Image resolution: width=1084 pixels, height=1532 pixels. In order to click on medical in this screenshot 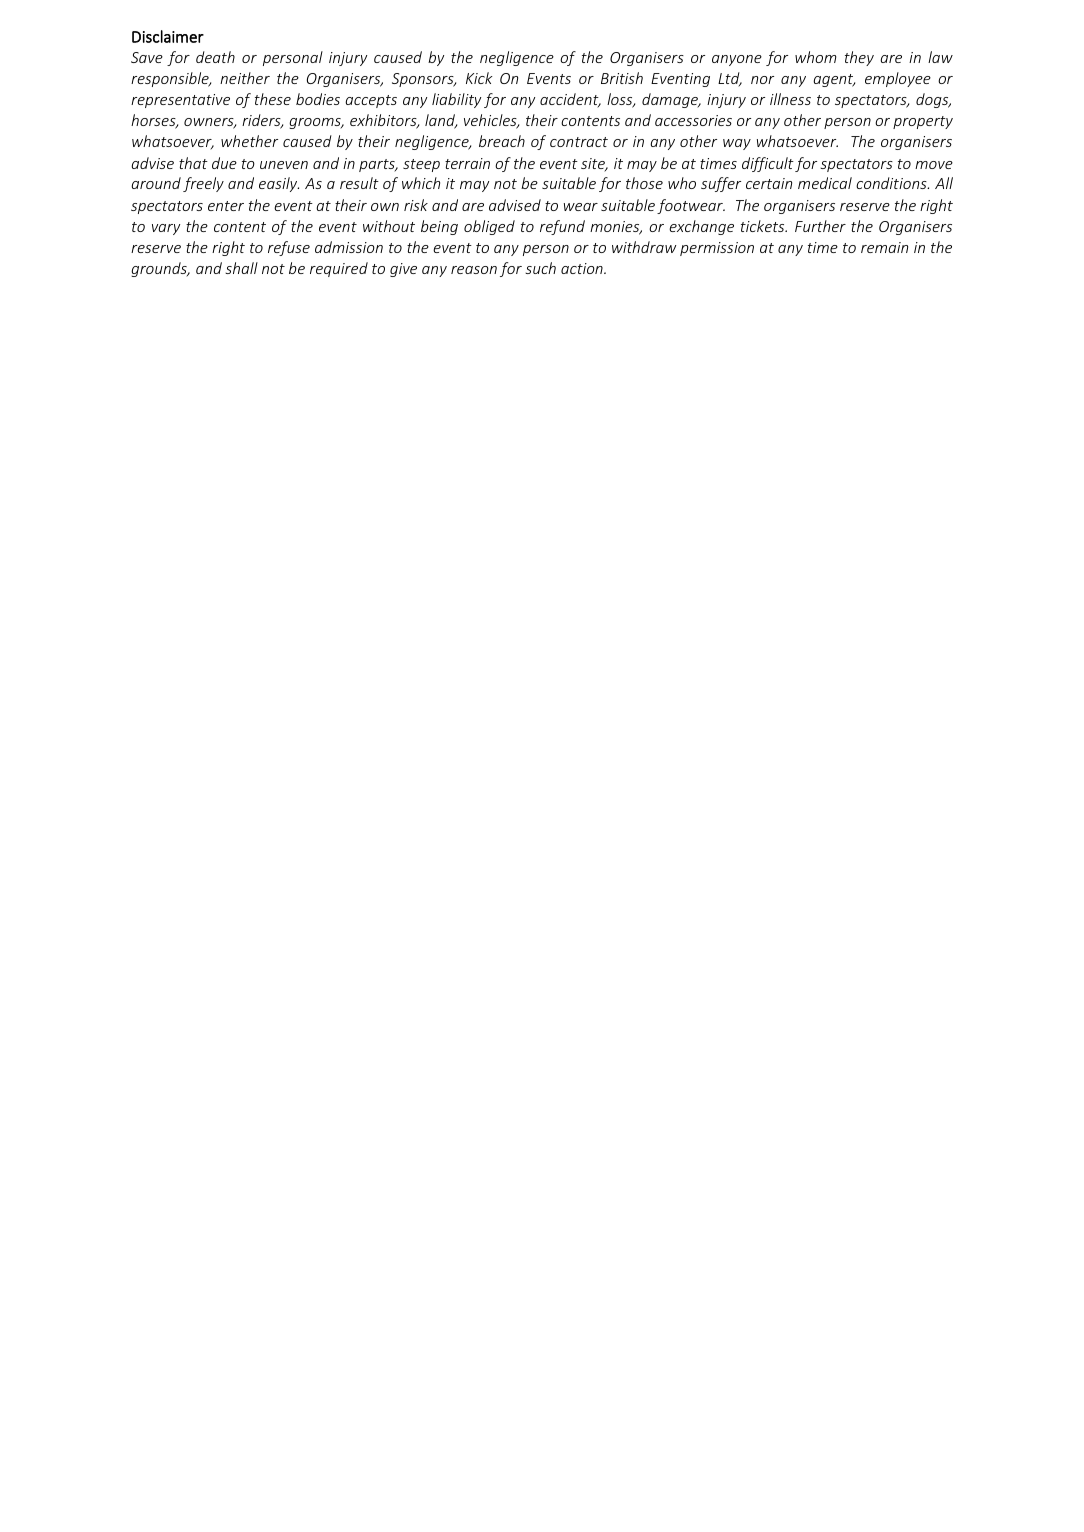, I will do `click(825, 183)`.
